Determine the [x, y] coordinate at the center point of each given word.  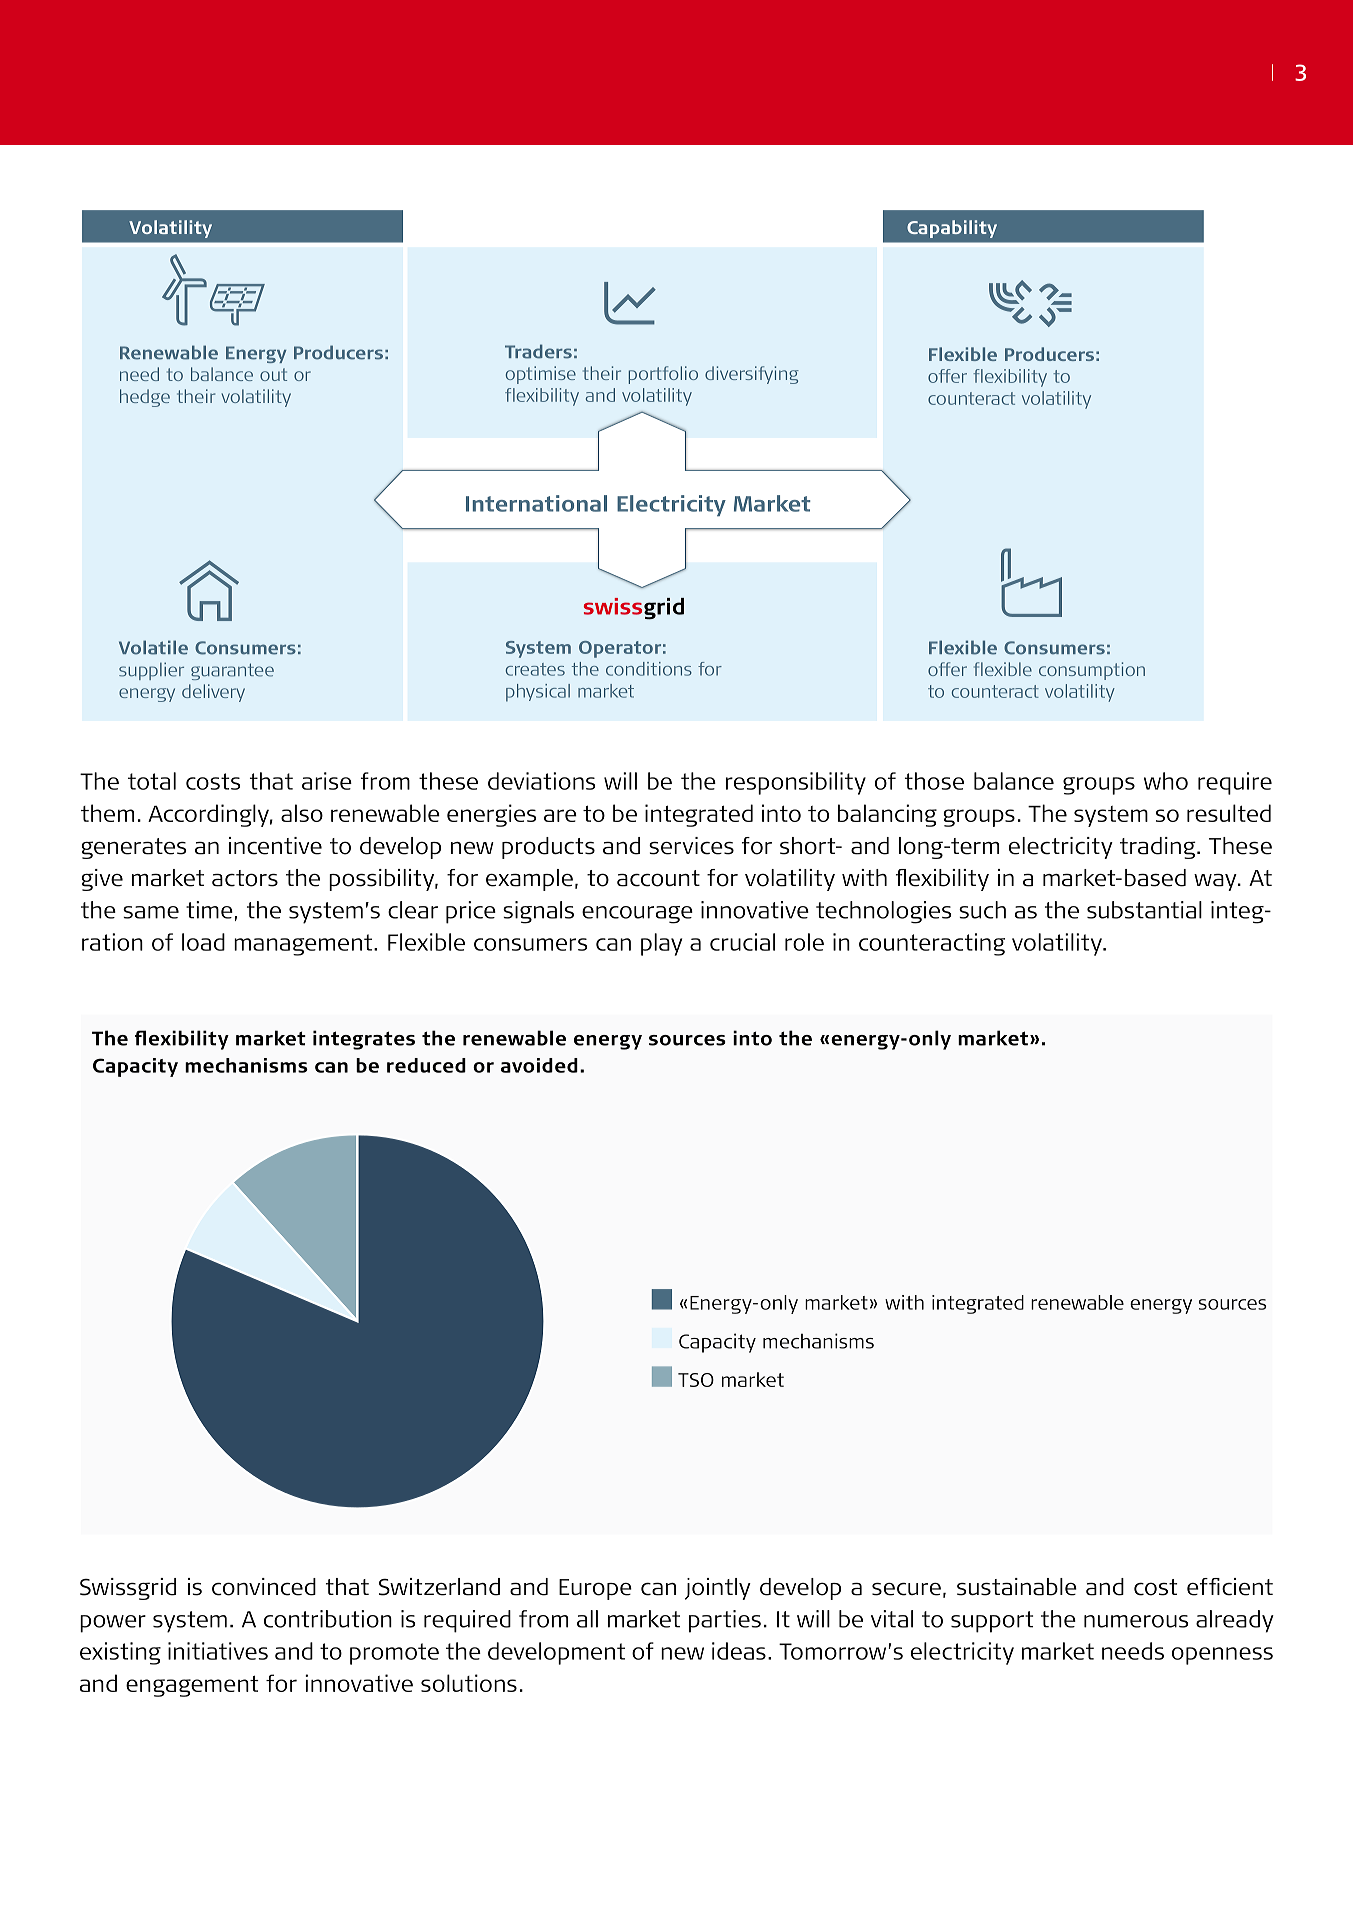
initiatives [218, 1651]
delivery [213, 693]
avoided [539, 1065]
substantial [1144, 910]
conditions [649, 669]
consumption [1092, 671]
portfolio [663, 375]
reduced [426, 1065]
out [273, 374]
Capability [952, 229]
